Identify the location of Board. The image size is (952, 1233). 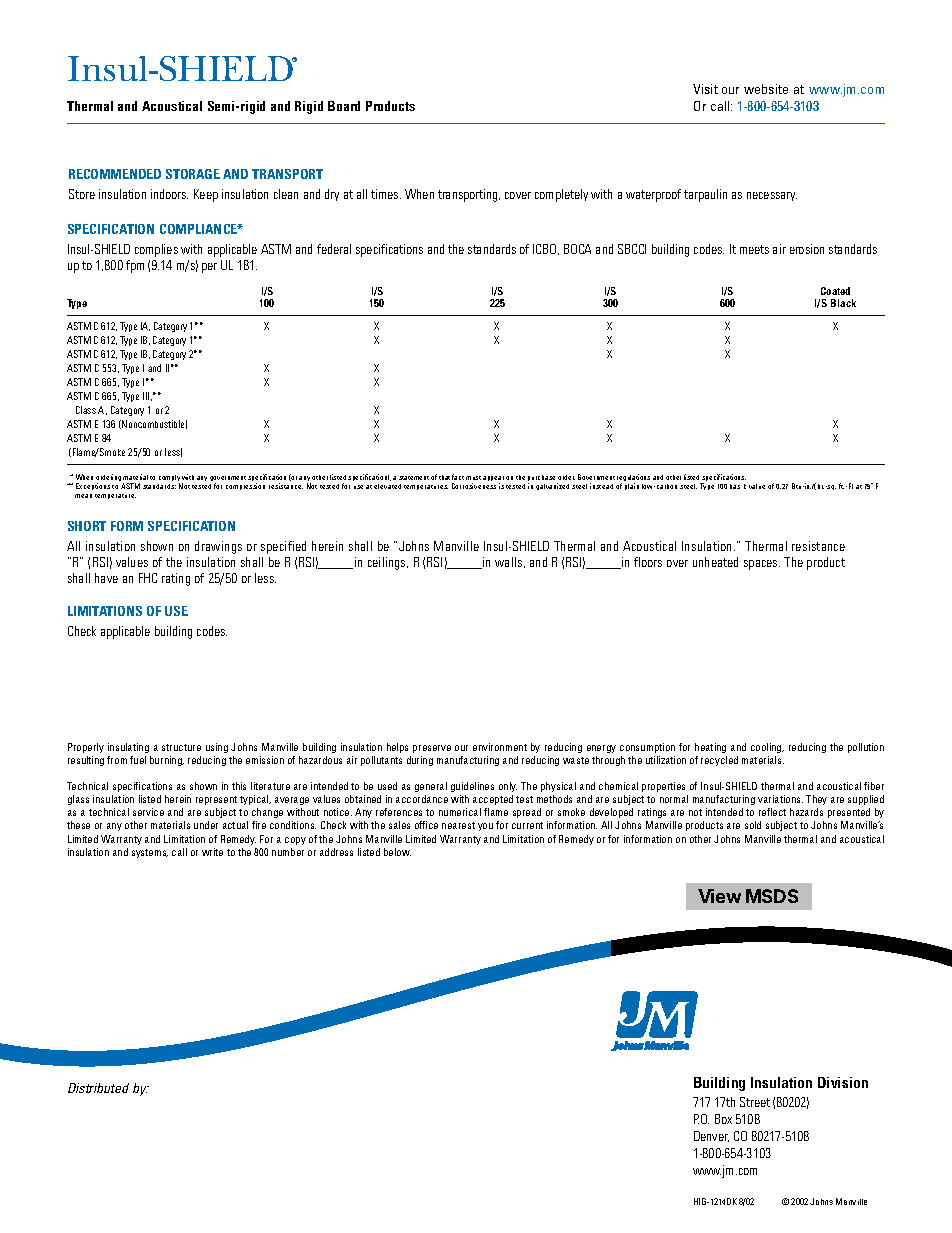
(344, 106).
